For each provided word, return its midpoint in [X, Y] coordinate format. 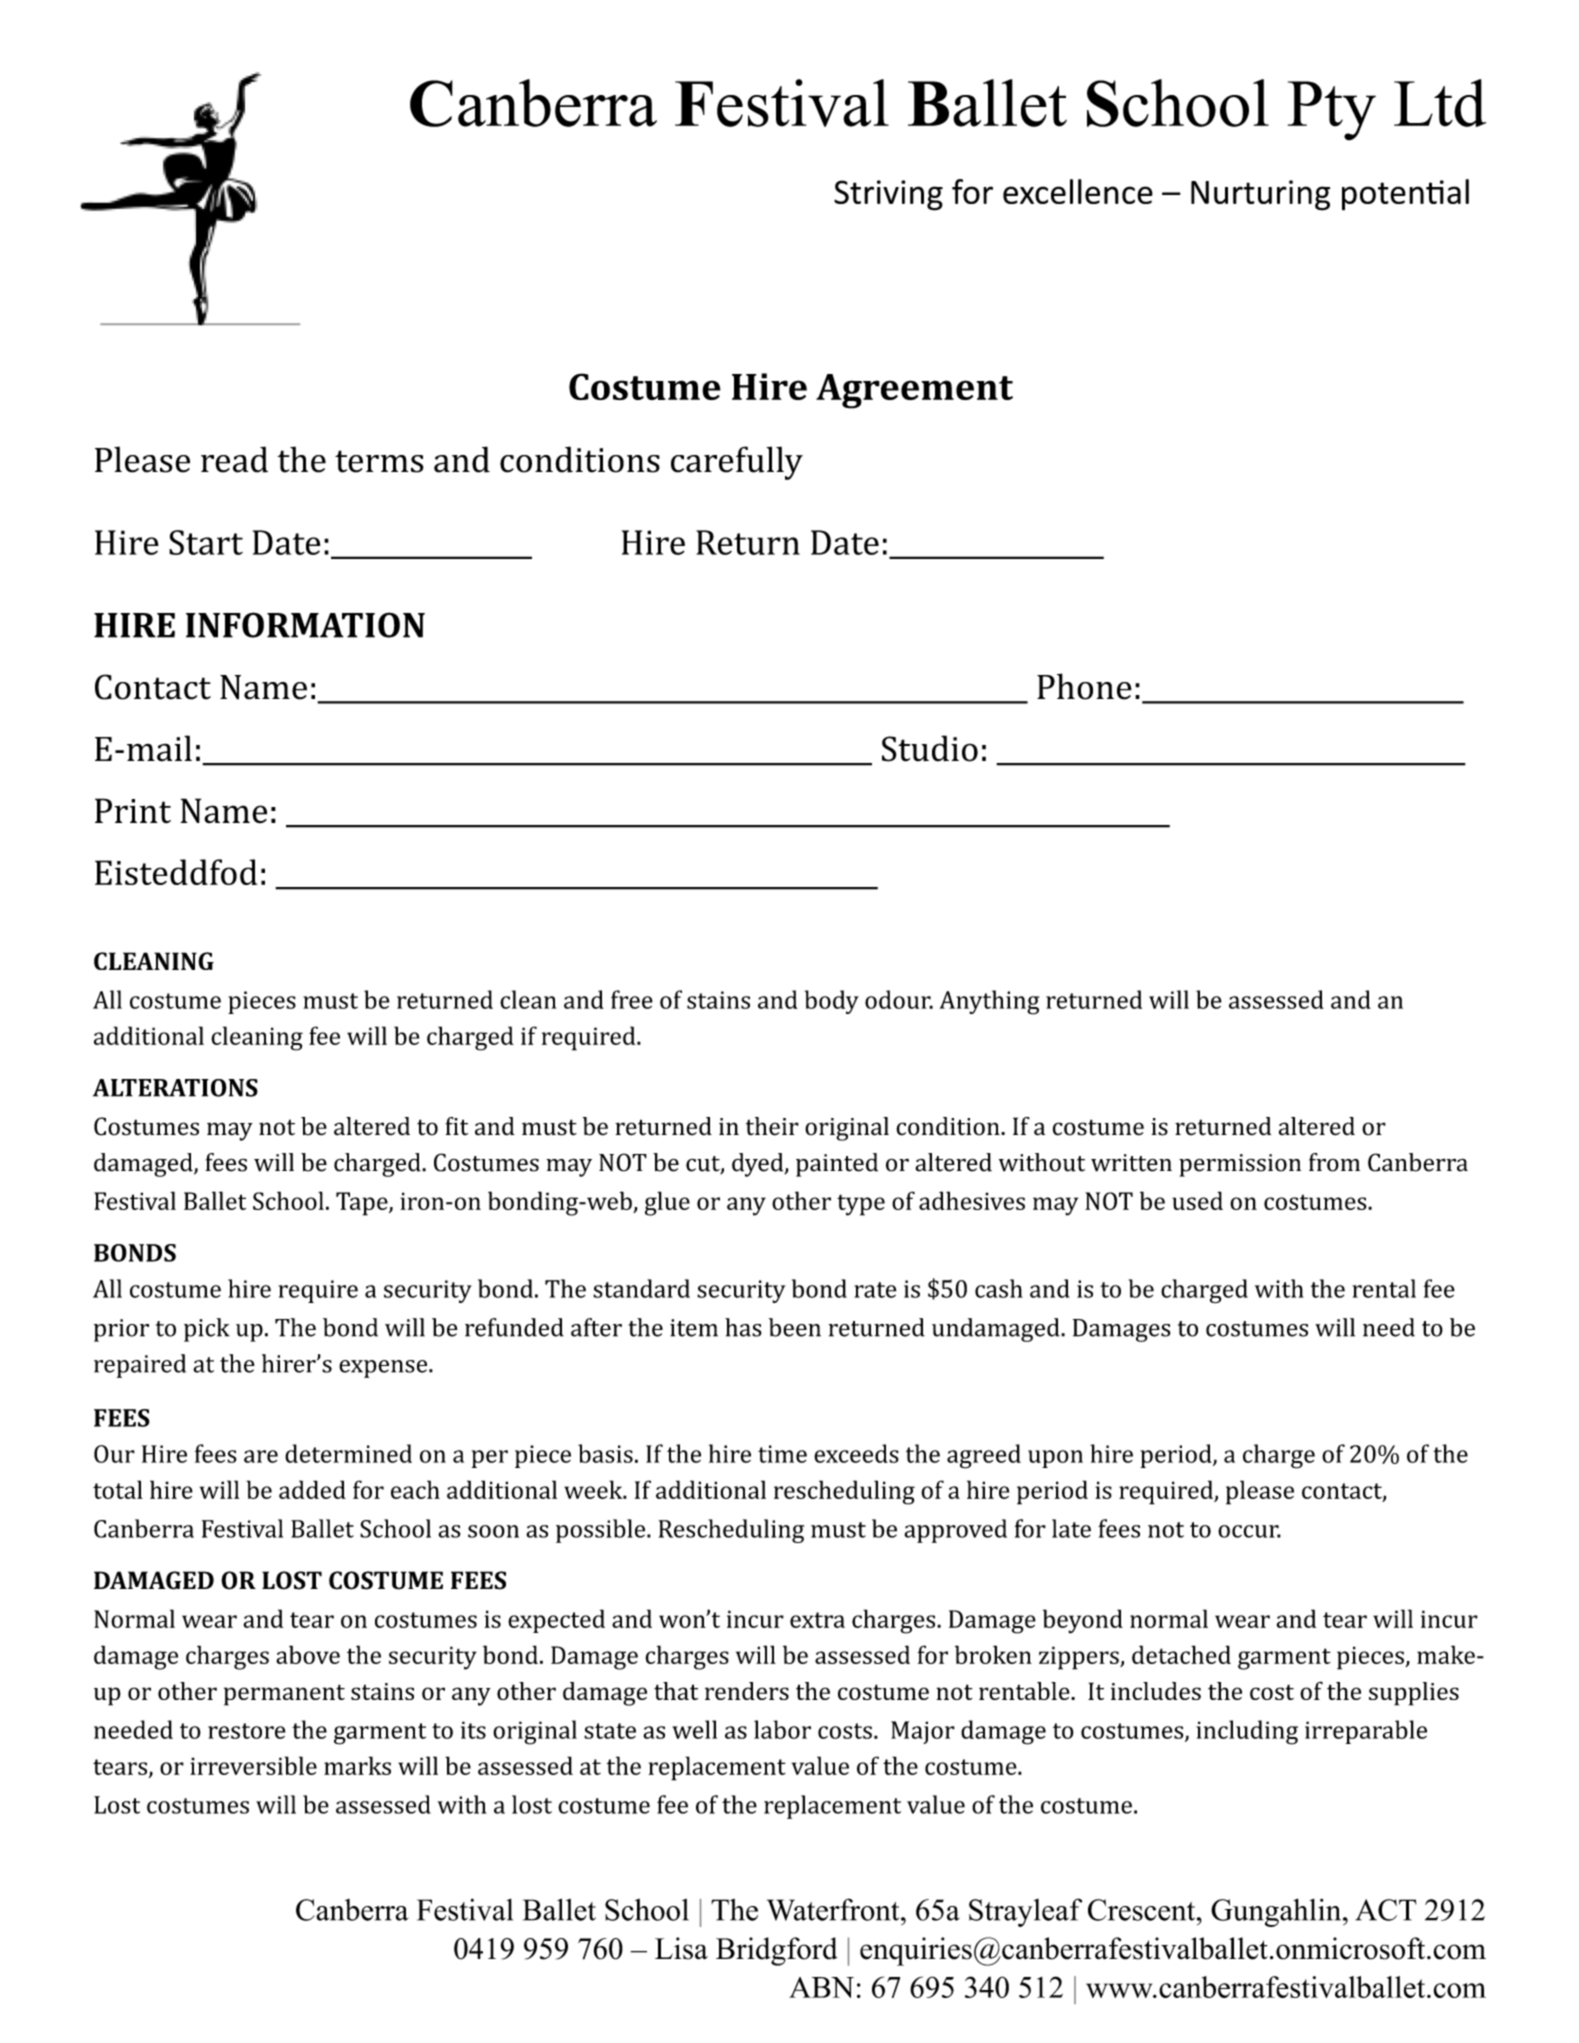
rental [1384, 1288]
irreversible [253, 1765]
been [795, 1327]
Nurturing [1260, 195]
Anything [989, 1002]
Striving [888, 195]
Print [133, 811]
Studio [930, 748]
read [234, 459]
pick [207, 1330]
